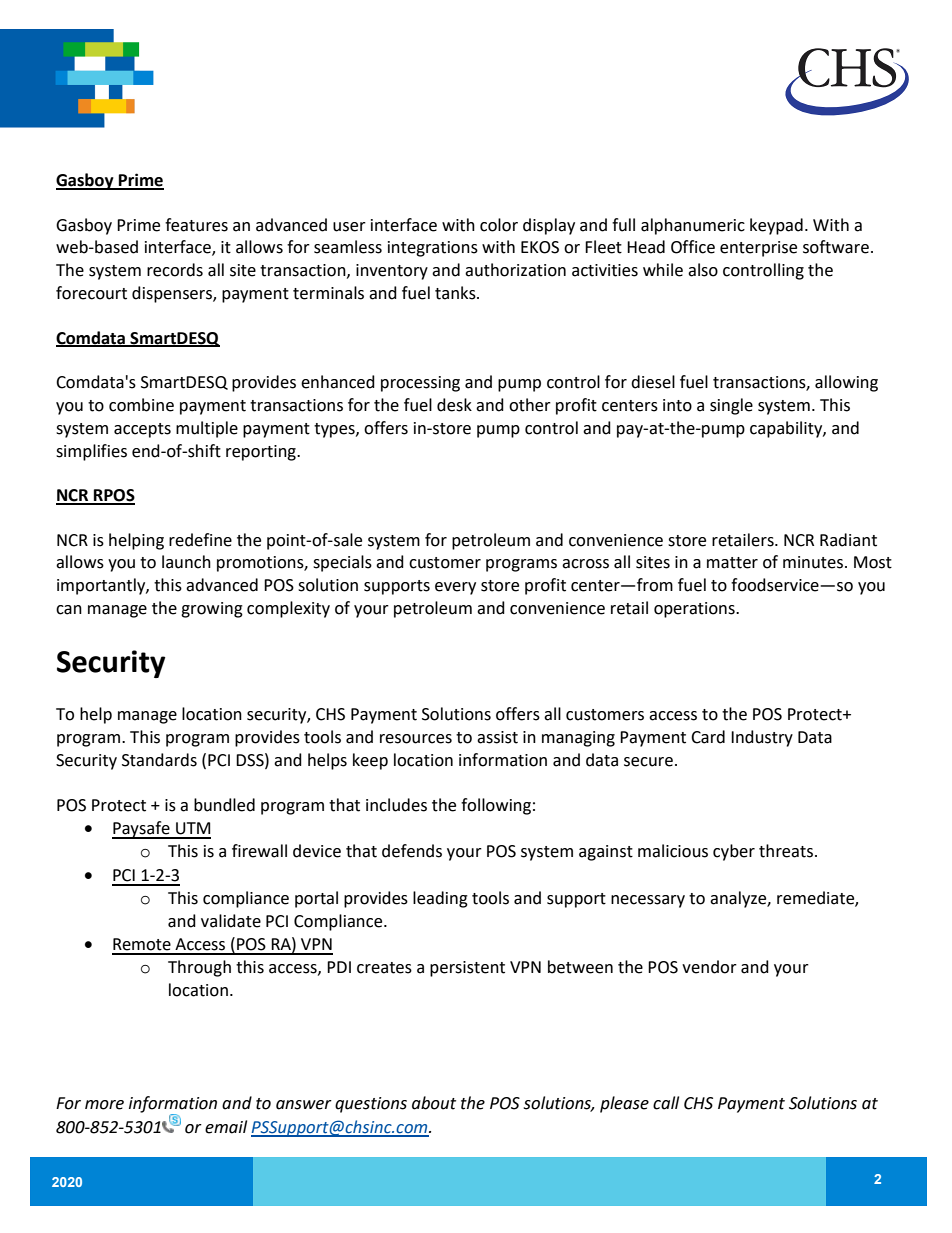 The height and width of the page is (1233, 952). I want to click on includes, so click(396, 805).
